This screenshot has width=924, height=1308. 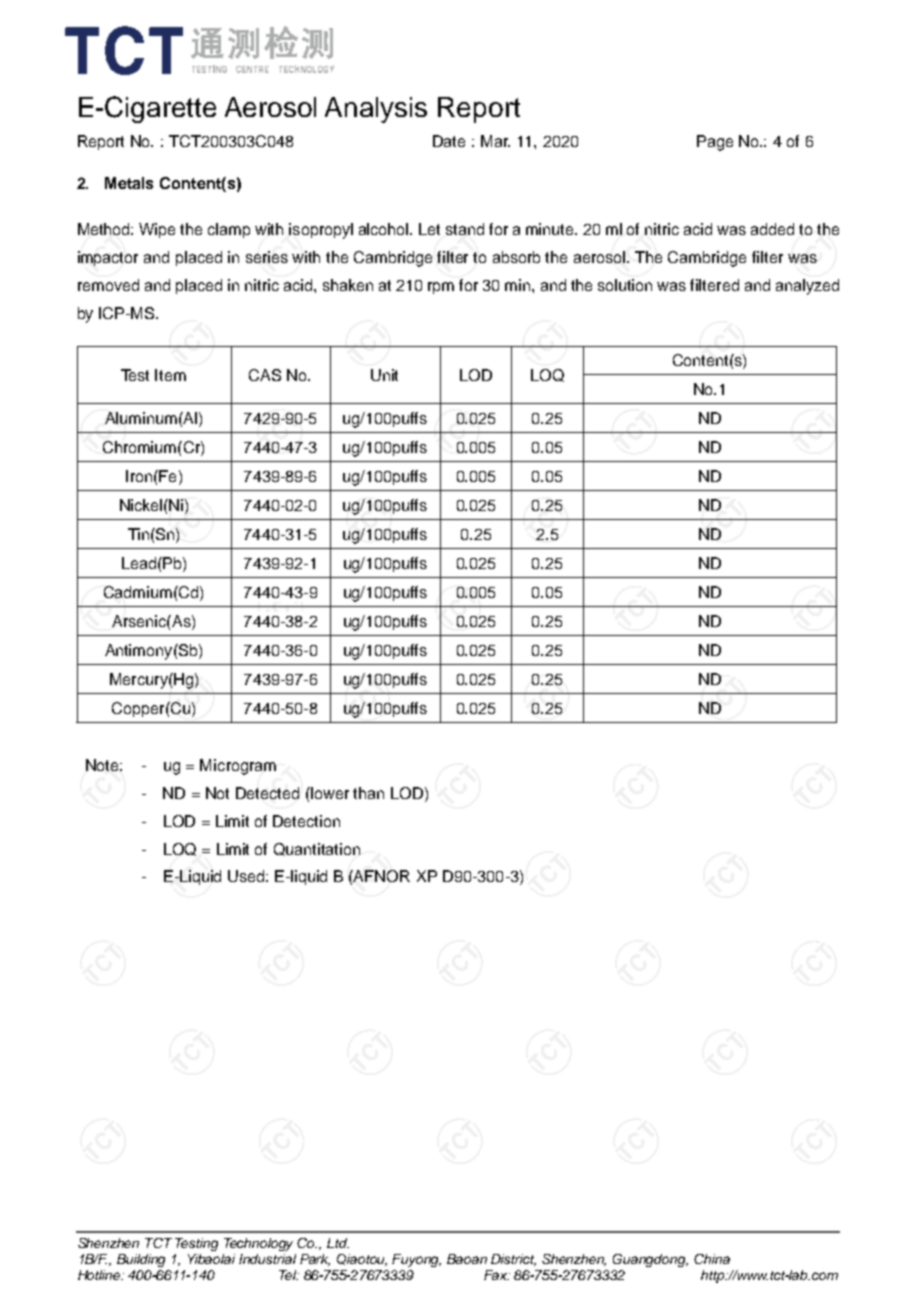 What do you see at coordinates (715, 143) in the screenshot?
I see `Page` at bounding box center [715, 143].
